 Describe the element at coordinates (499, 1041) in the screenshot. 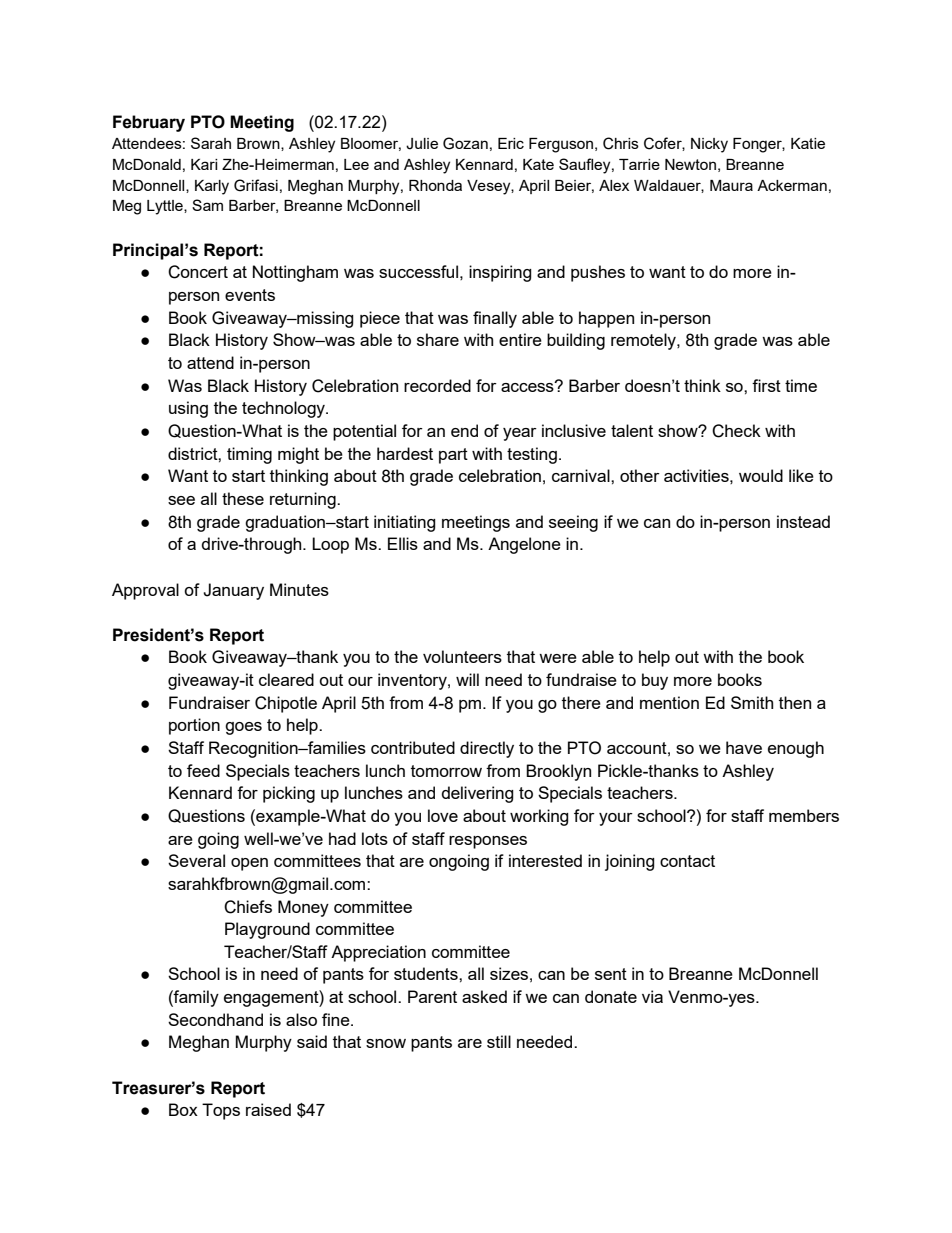

I see `still` at that location.
